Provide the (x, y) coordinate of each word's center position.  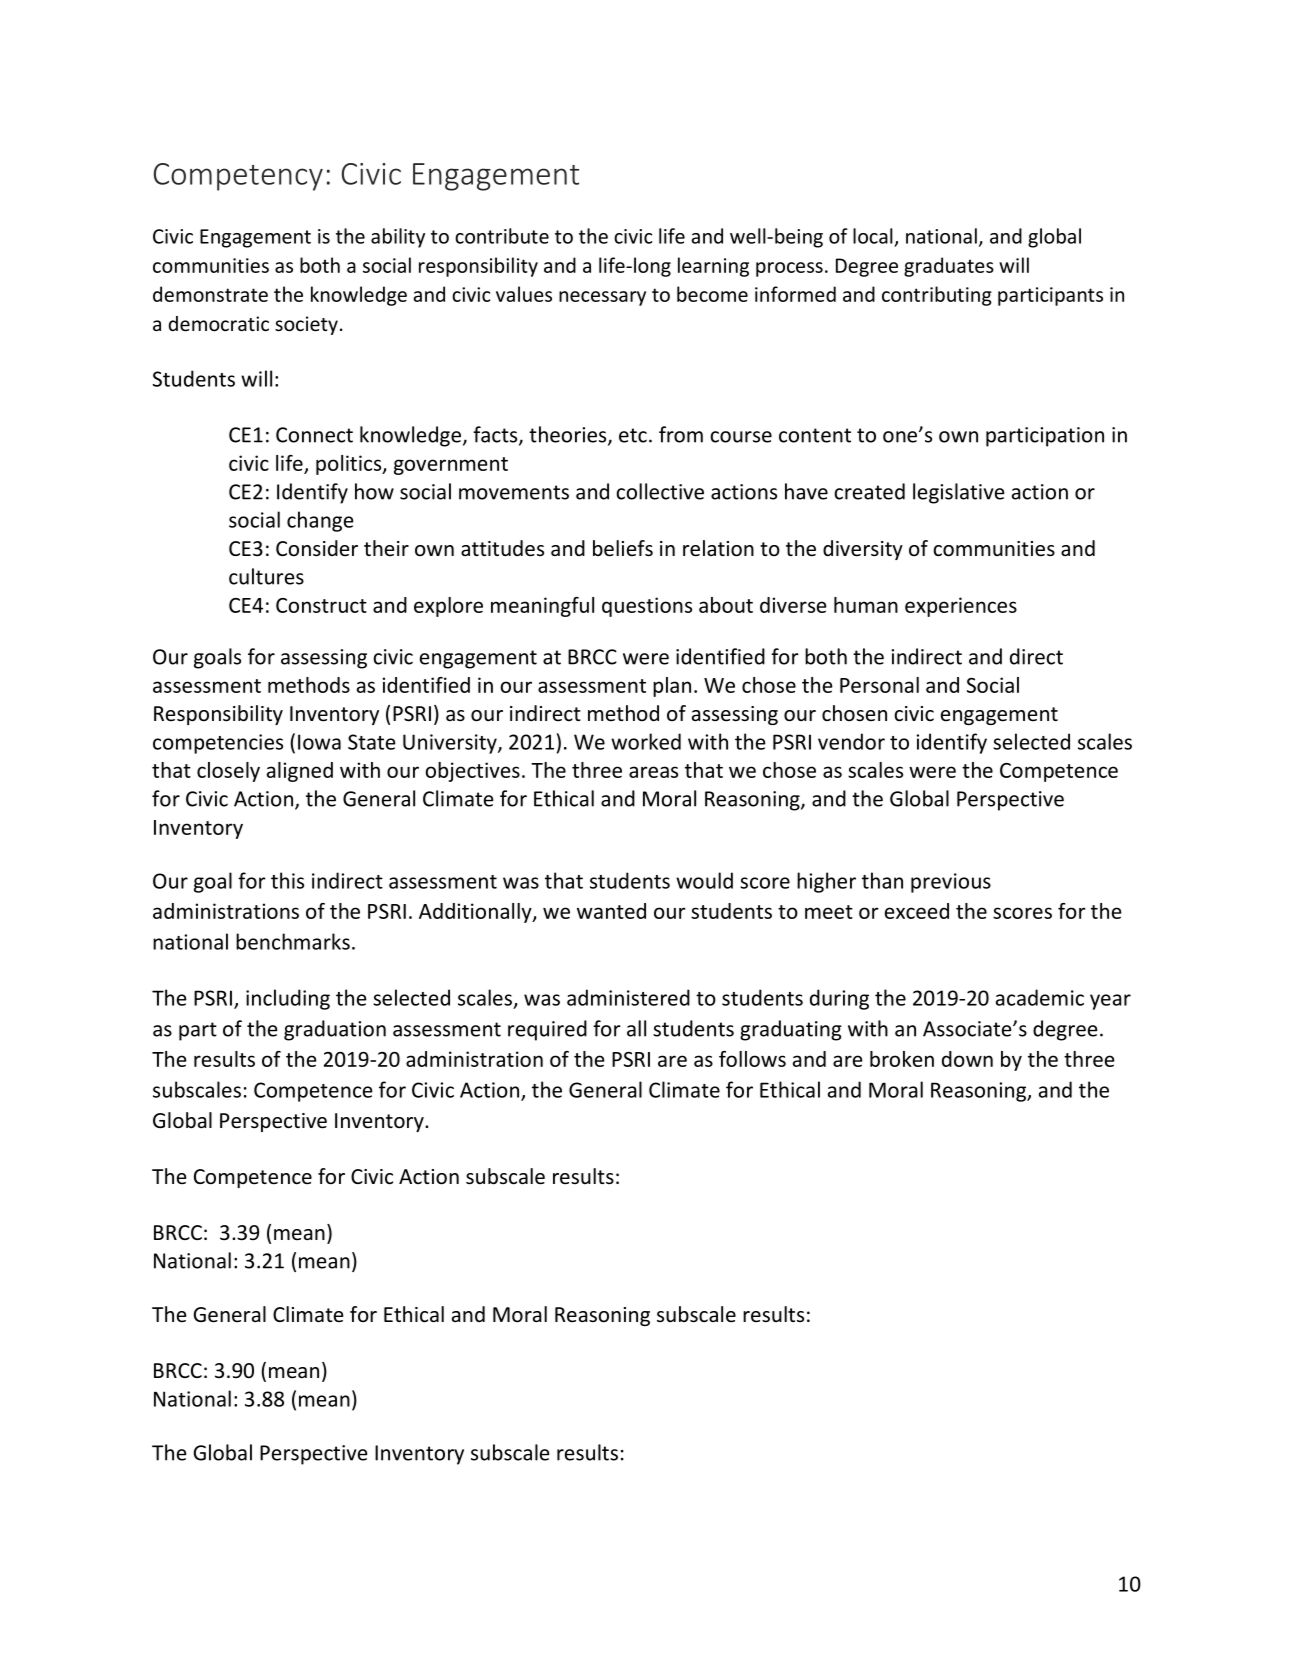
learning (713, 267)
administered (628, 997)
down (967, 1059)
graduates (949, 267)
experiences (961, 607)
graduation (335, 1030)
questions (647, 607)
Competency (238, 177)
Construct (321, 605)
